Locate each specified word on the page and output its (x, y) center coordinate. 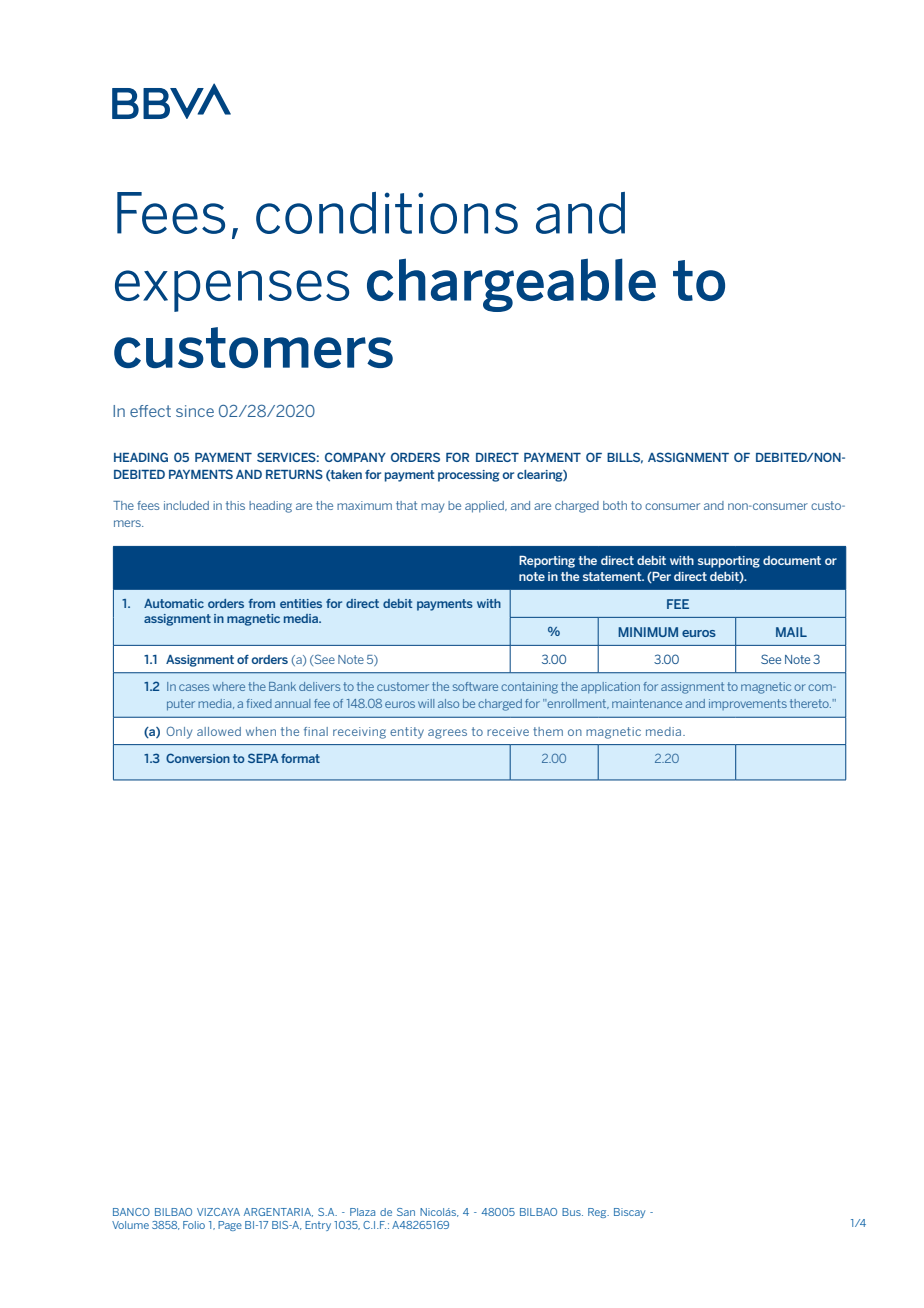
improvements (748, 704)
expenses (232, 291)
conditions (387, 213)
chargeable (511, 285)
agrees (447, 734)
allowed (219, 731)
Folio (194, 1225)
